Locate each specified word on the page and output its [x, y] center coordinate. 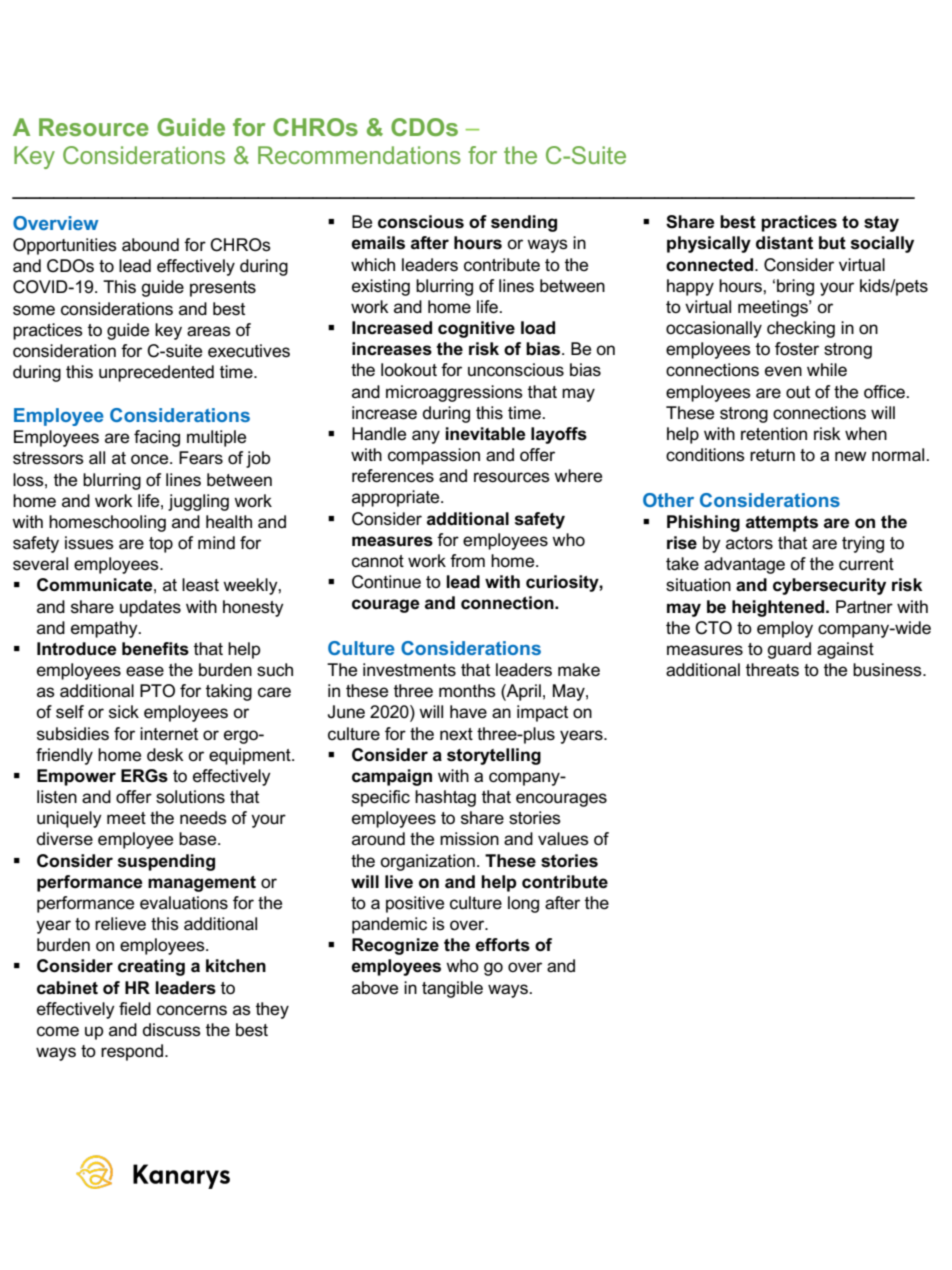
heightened [779, 608]
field [135, 1008]
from [467, 560]
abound [150, 245]
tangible [452, 989]
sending [524, 223]
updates [150, 608]
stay [881, 224]
